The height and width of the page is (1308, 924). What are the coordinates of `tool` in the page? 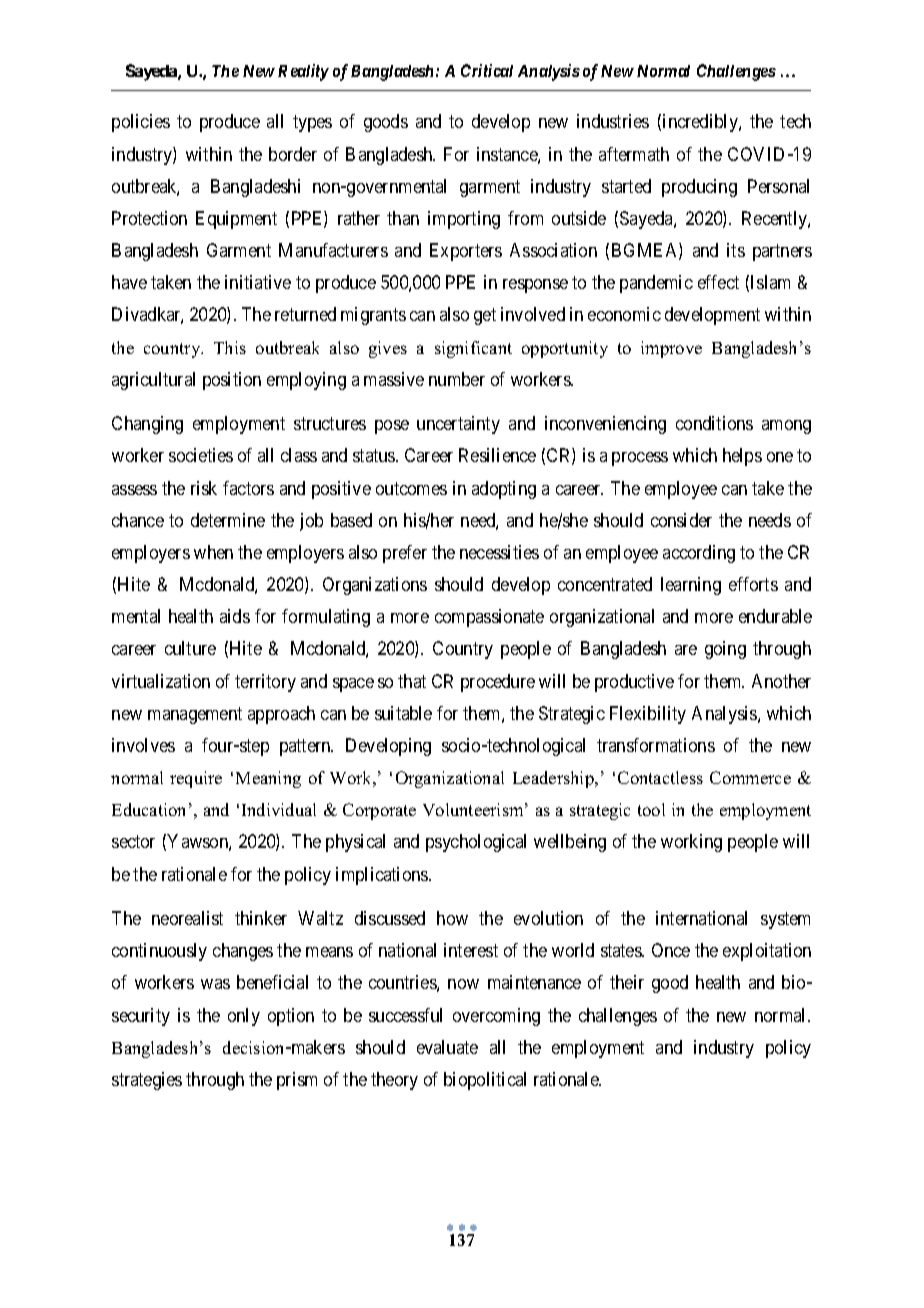 It's located at (651, 809).
